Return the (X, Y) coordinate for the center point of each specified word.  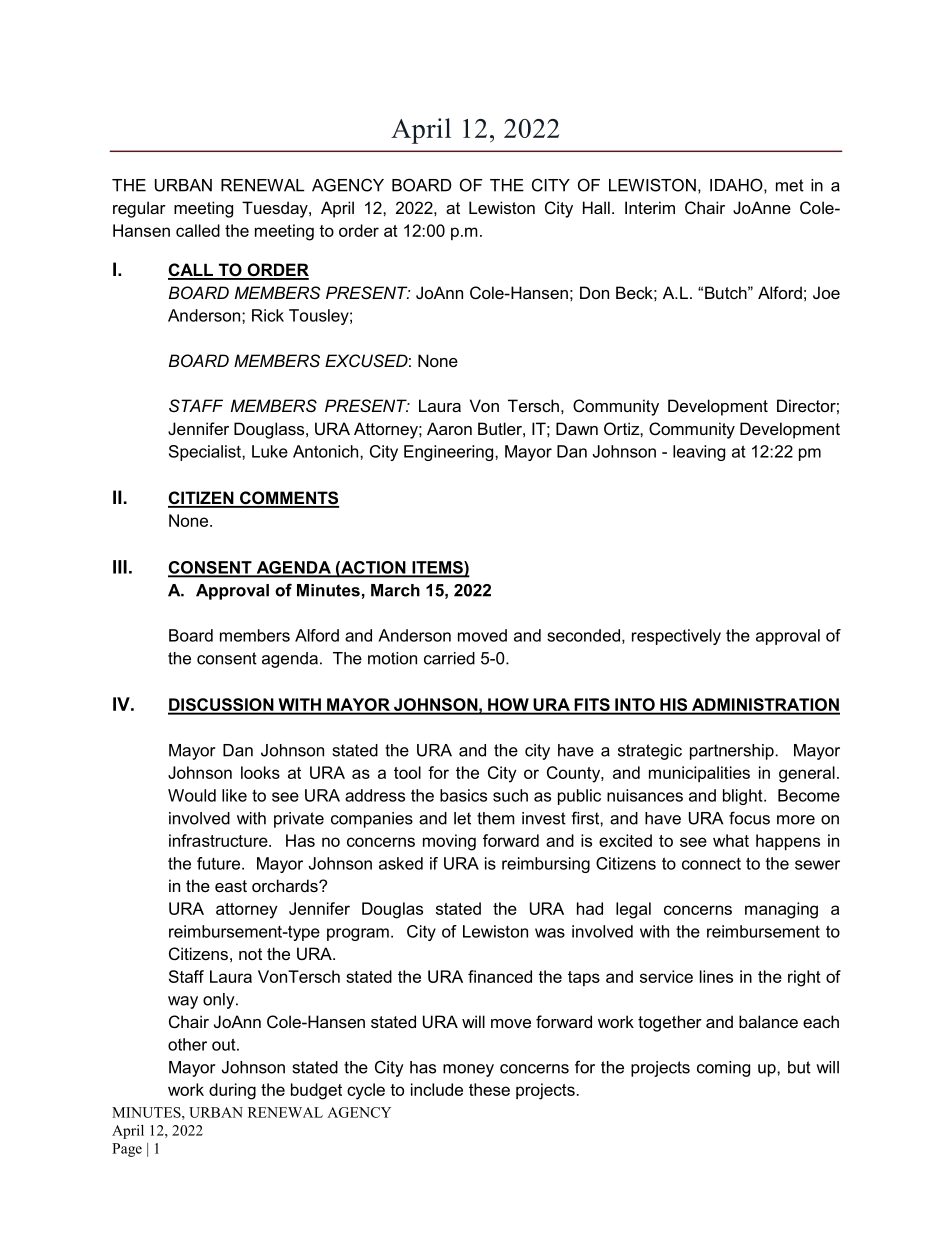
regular (139, 209)
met (790, 185)
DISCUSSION (222, 706)
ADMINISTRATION (765, 706)
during (232, 1091)
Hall (596, 207)
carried (449, 658)
